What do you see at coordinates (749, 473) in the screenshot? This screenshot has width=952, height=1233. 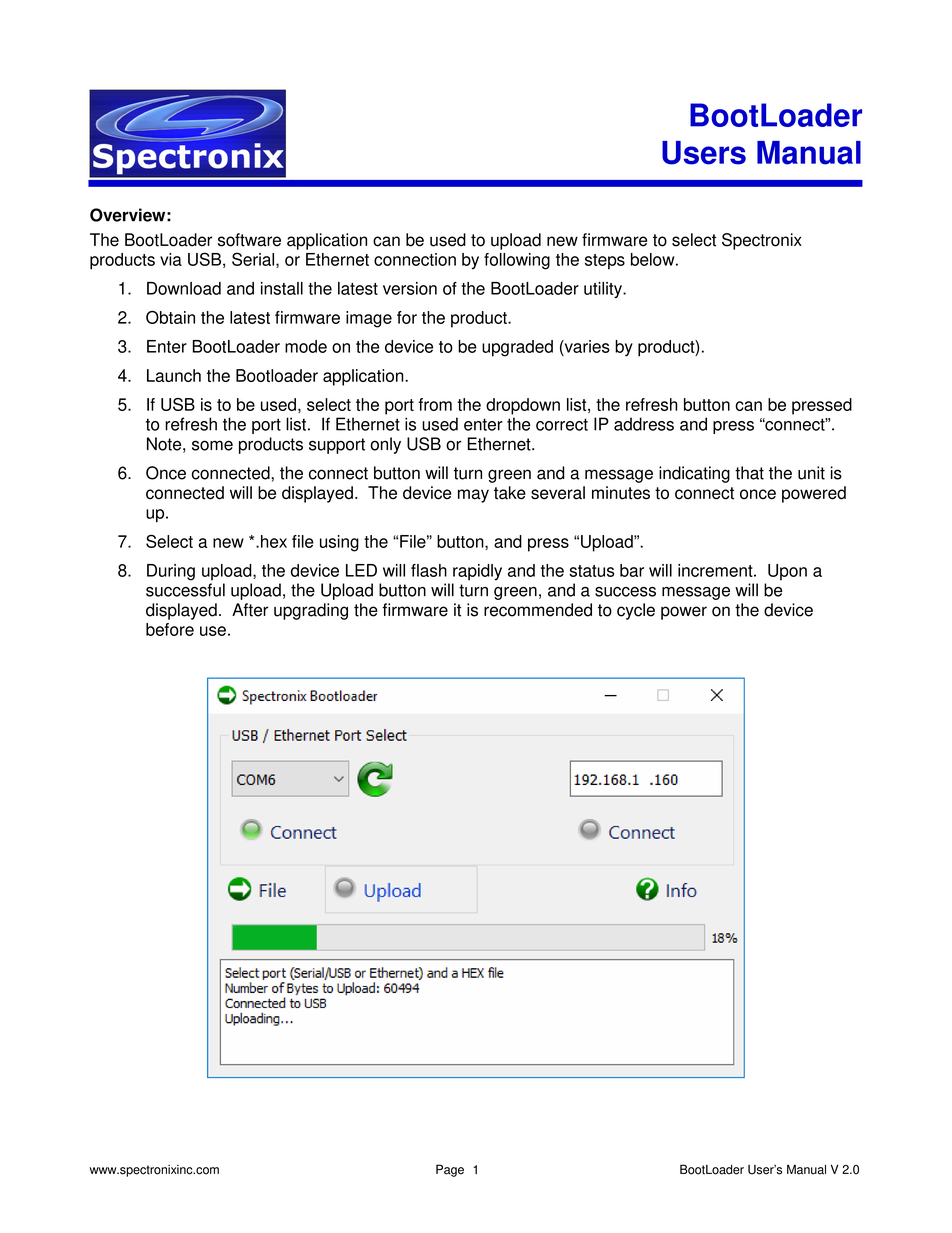 I see `that` at bounding box center [749, 473].
